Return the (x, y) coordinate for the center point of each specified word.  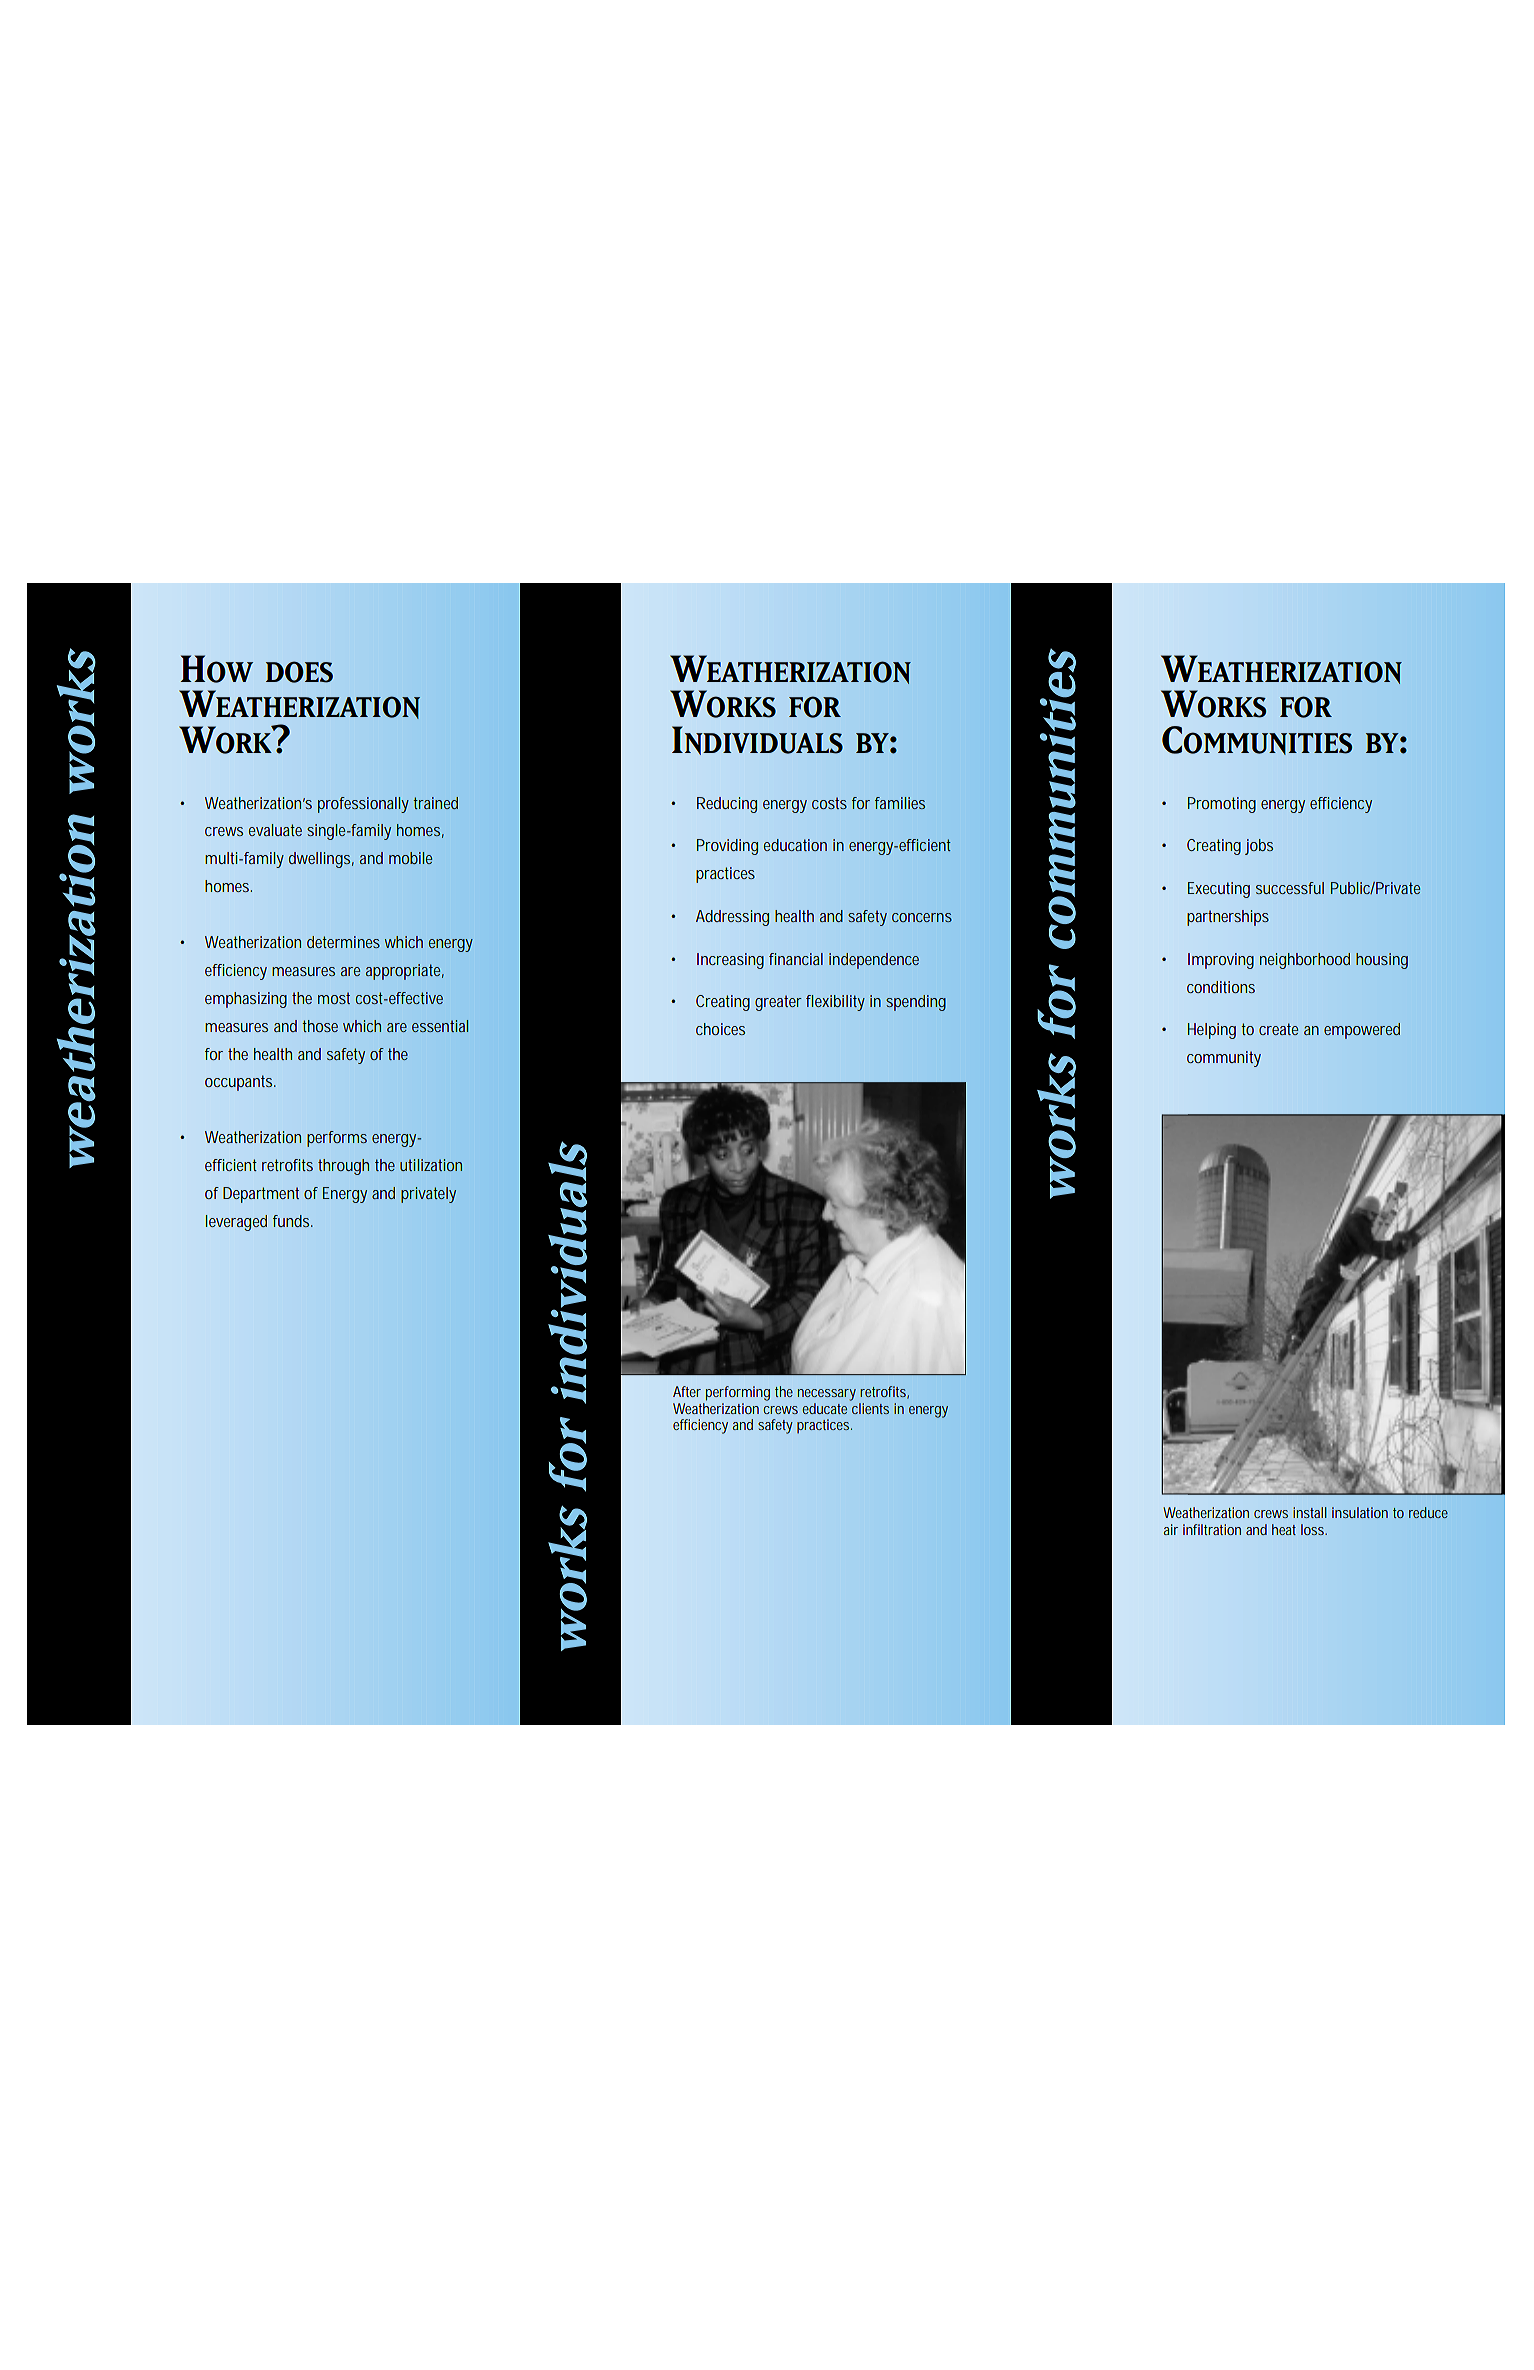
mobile (410, 858)
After (687, 1391)
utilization (431, 1165)
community (1224, 1059)
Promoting (1222, 805)
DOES (299, 672)
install (1310, 1512)
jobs (1259, 847)
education (795, 845)
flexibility (835, 1003)
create (1278, 1029)
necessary (827, 1395)
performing (738, 1393)
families (900, 803)
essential (440, 1026)
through (343, 1167)
